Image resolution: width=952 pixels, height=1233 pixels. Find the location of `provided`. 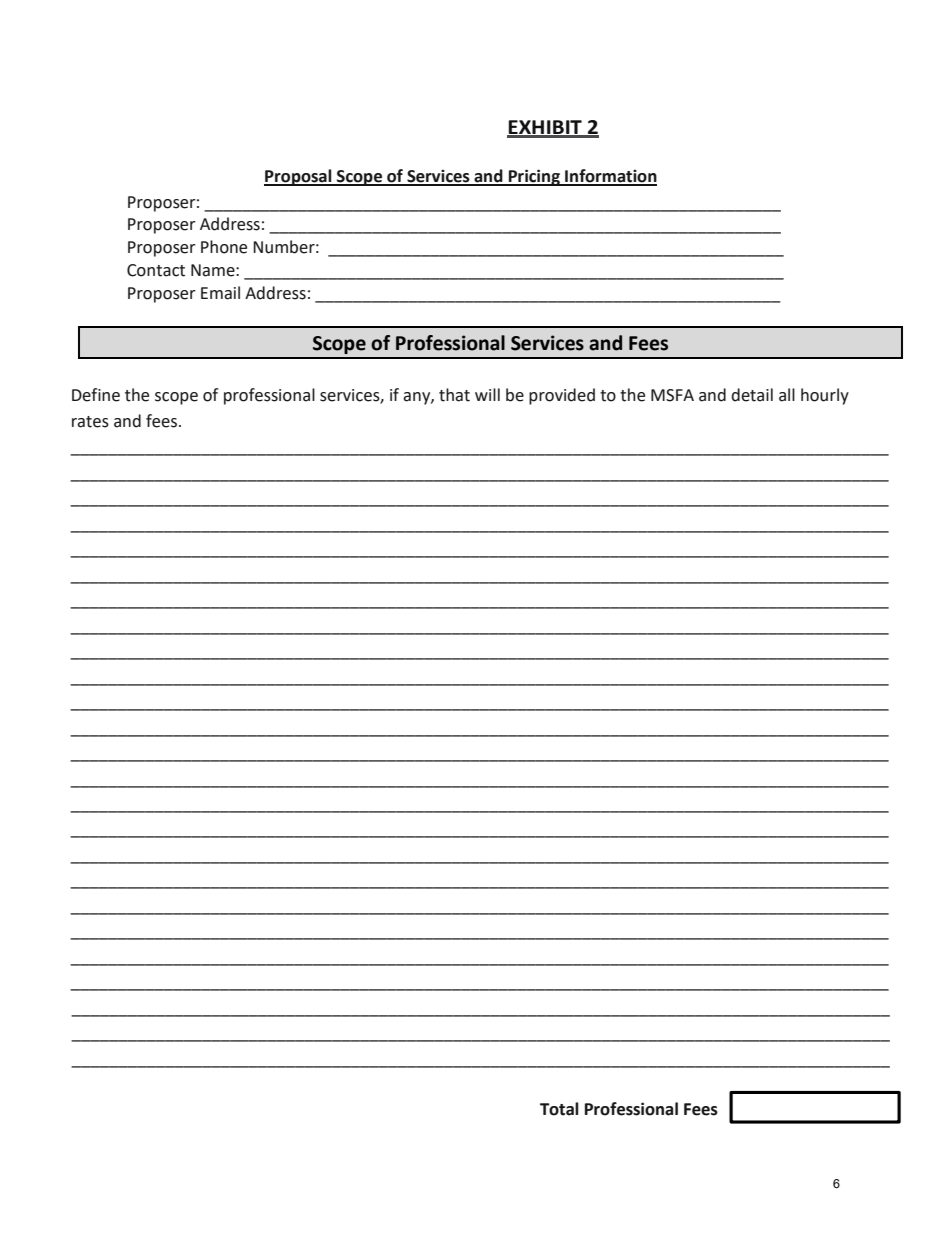

provided is located at coordinates (562, 396).
